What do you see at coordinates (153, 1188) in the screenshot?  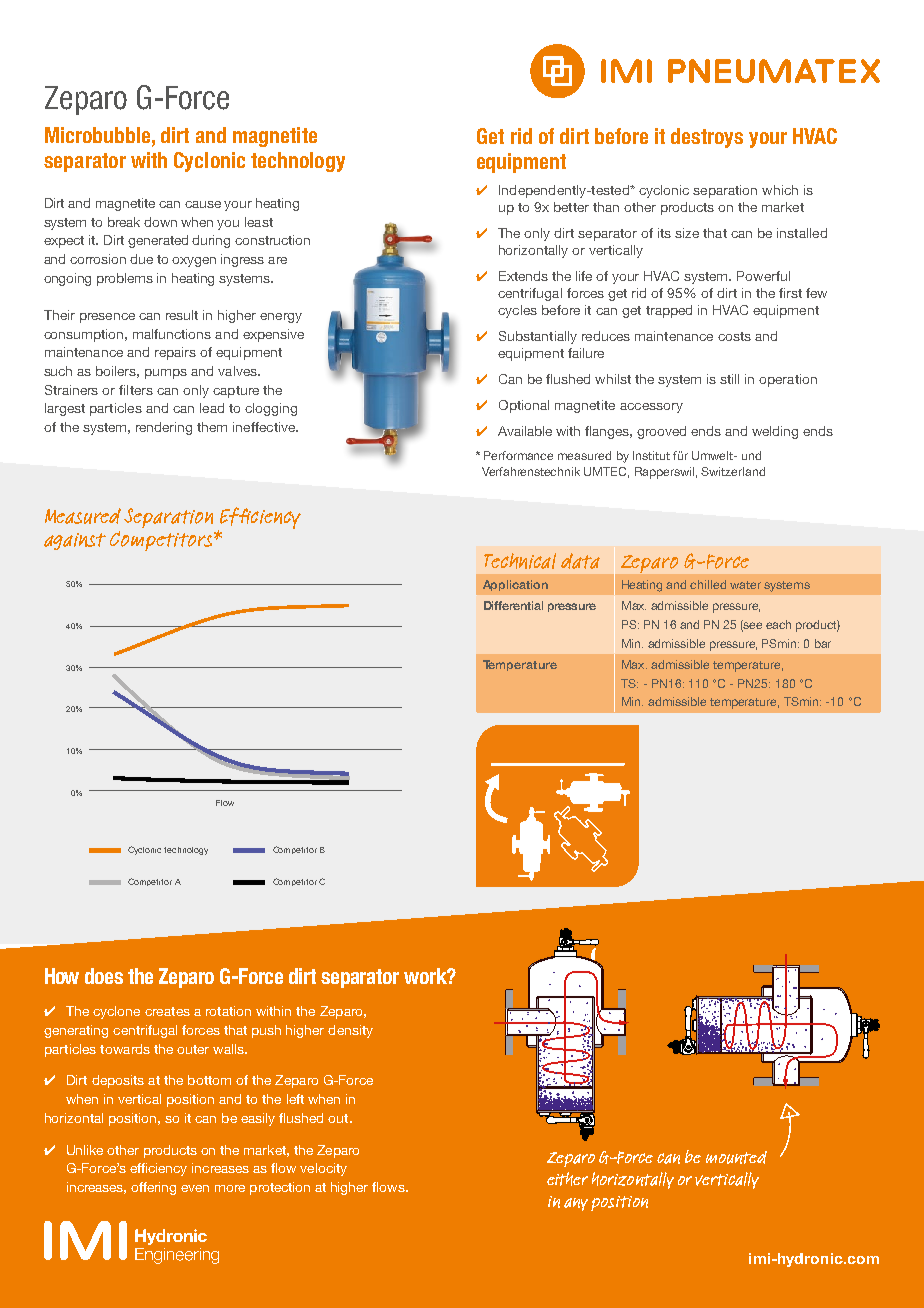 I see `offering` at bounding box center [153, 1188].
